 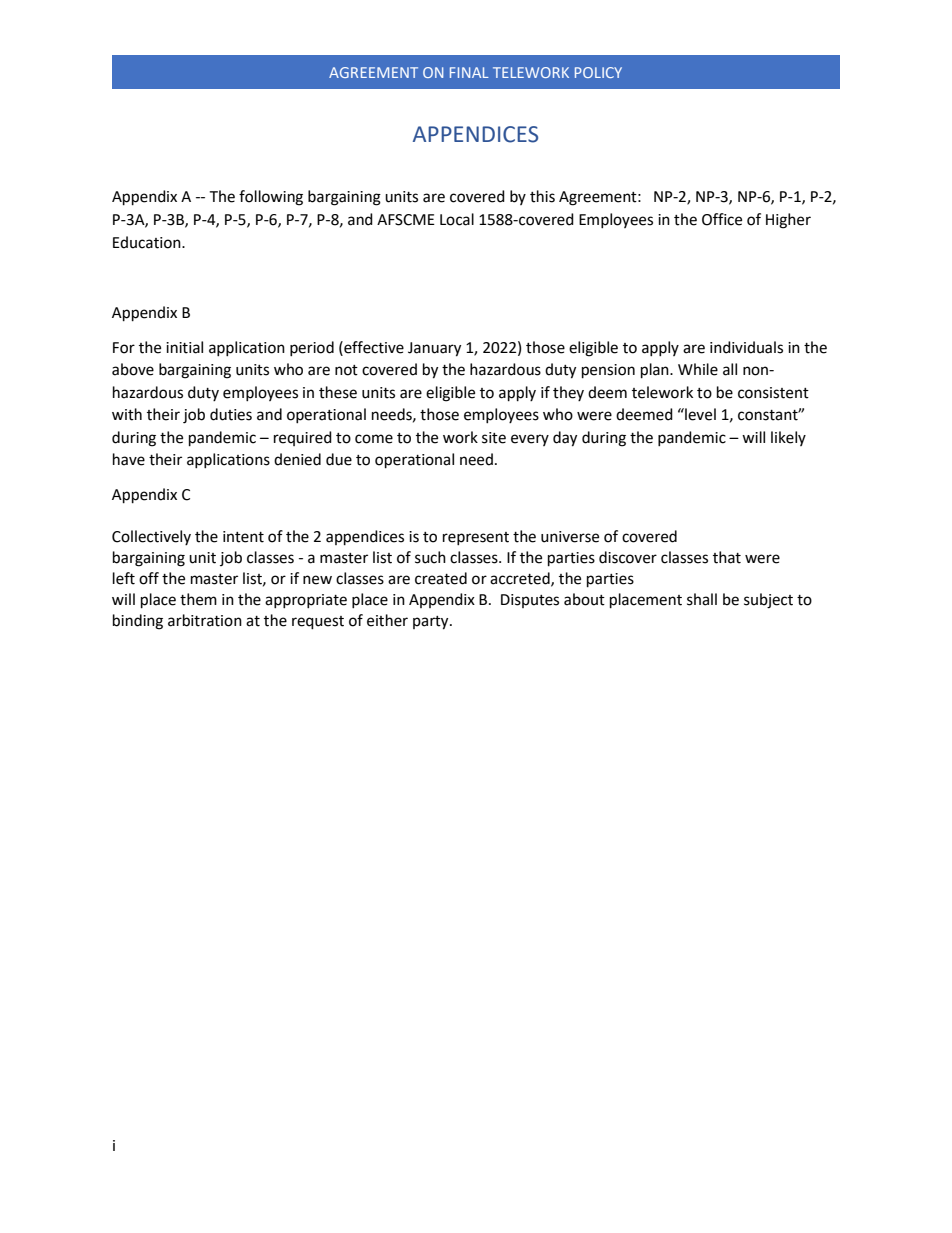 What do you see at coordinates (434, 349) in the screenshot?
I see `January` at bounding box center [434, 349].
